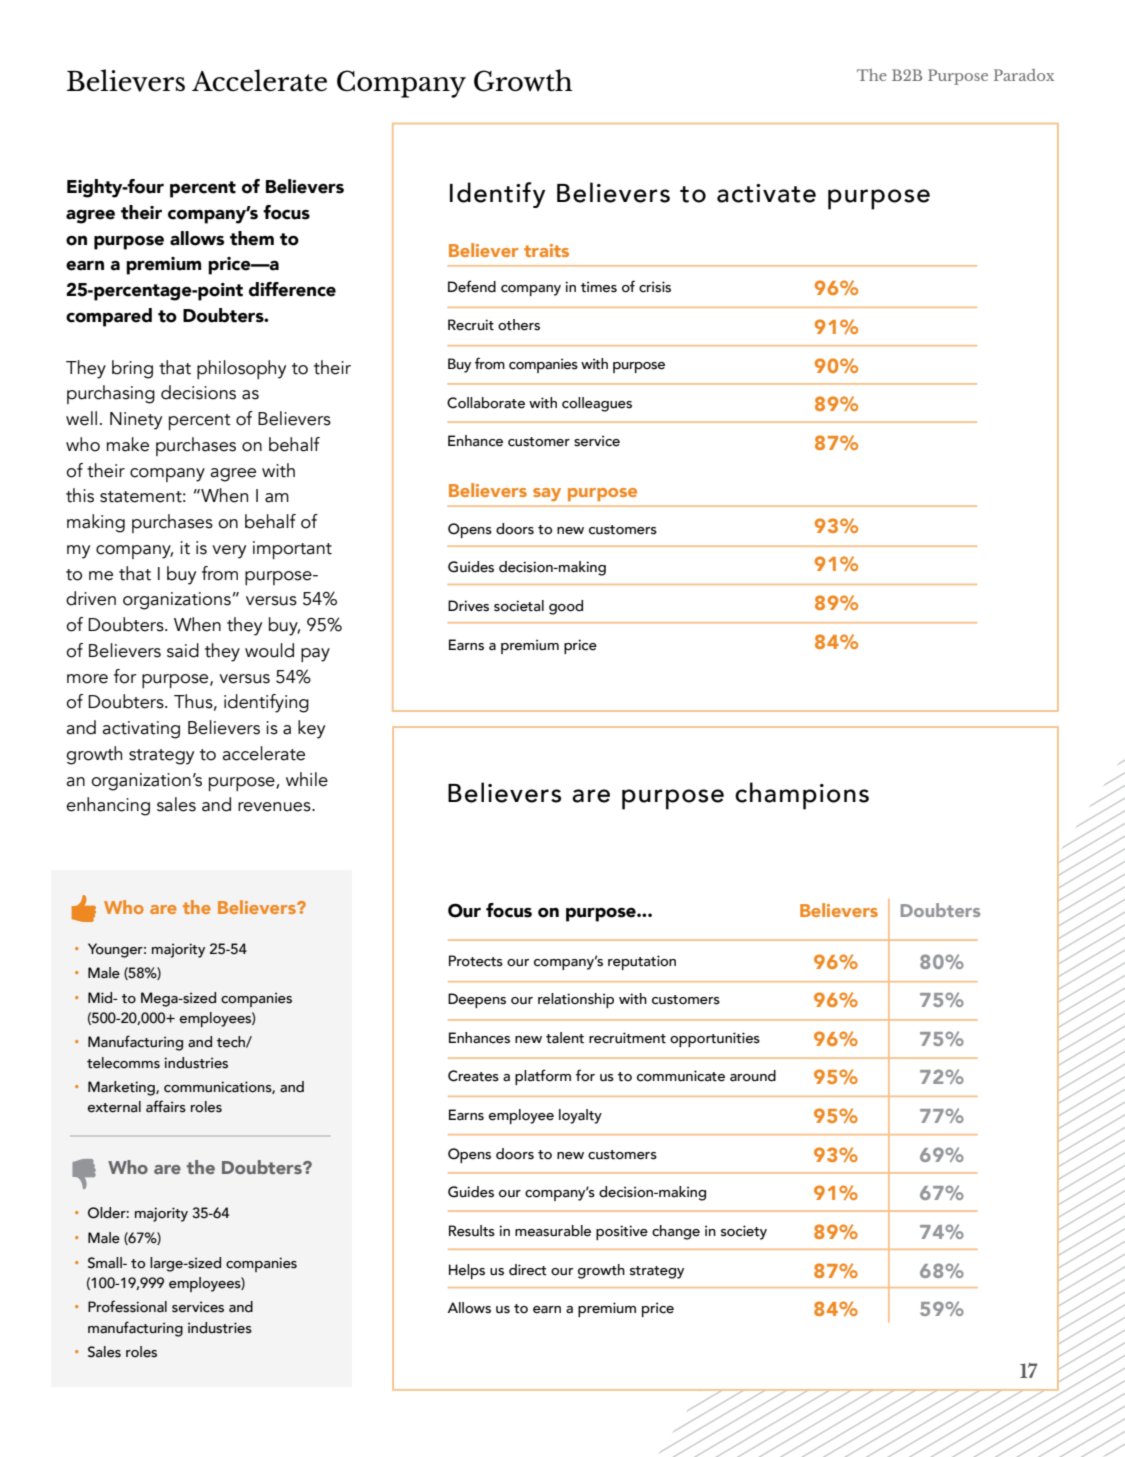  What do you see at coordinates (183, 650) in the page?
I see `said` at bounding box center [183, 650].
